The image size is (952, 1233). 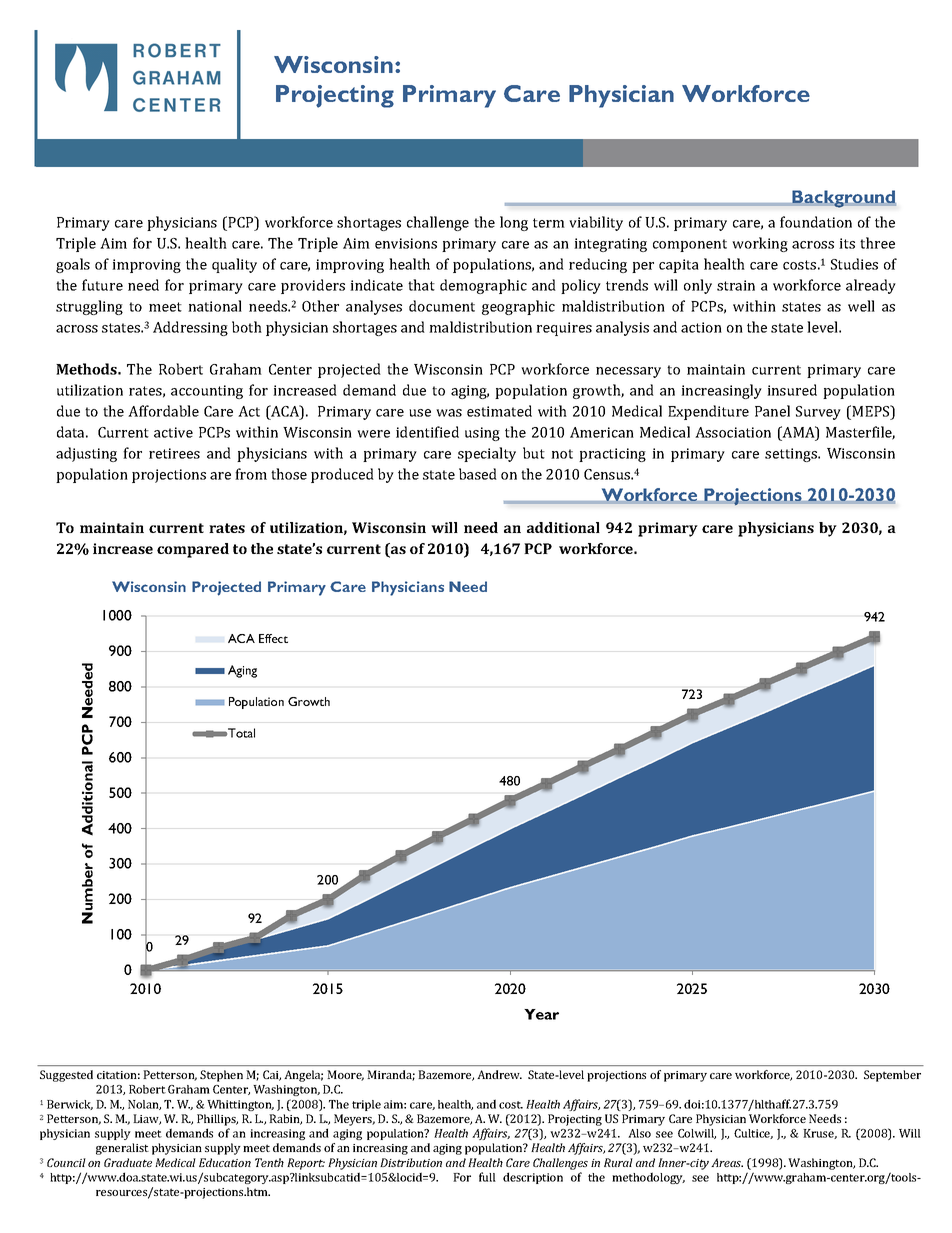 I want to click on practicing, so click(x=612, y=455).
